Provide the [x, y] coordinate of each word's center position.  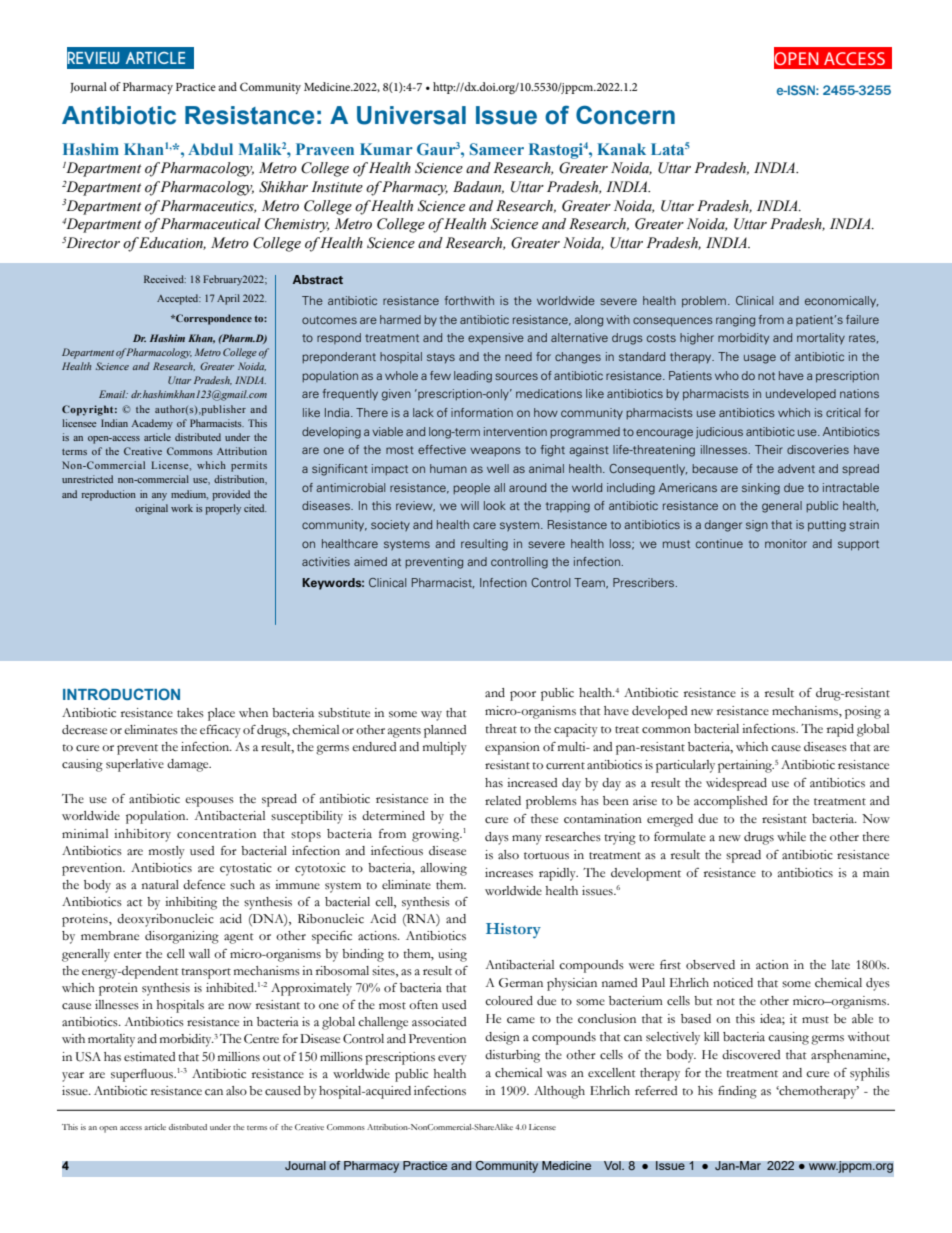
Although [559, 1092]
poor [523, 696]
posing [863, 712]
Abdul [210, 149]
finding [737, 1092]
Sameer [497, 149]
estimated [149, 1057]
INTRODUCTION [121, 694]
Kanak [621, 149]
